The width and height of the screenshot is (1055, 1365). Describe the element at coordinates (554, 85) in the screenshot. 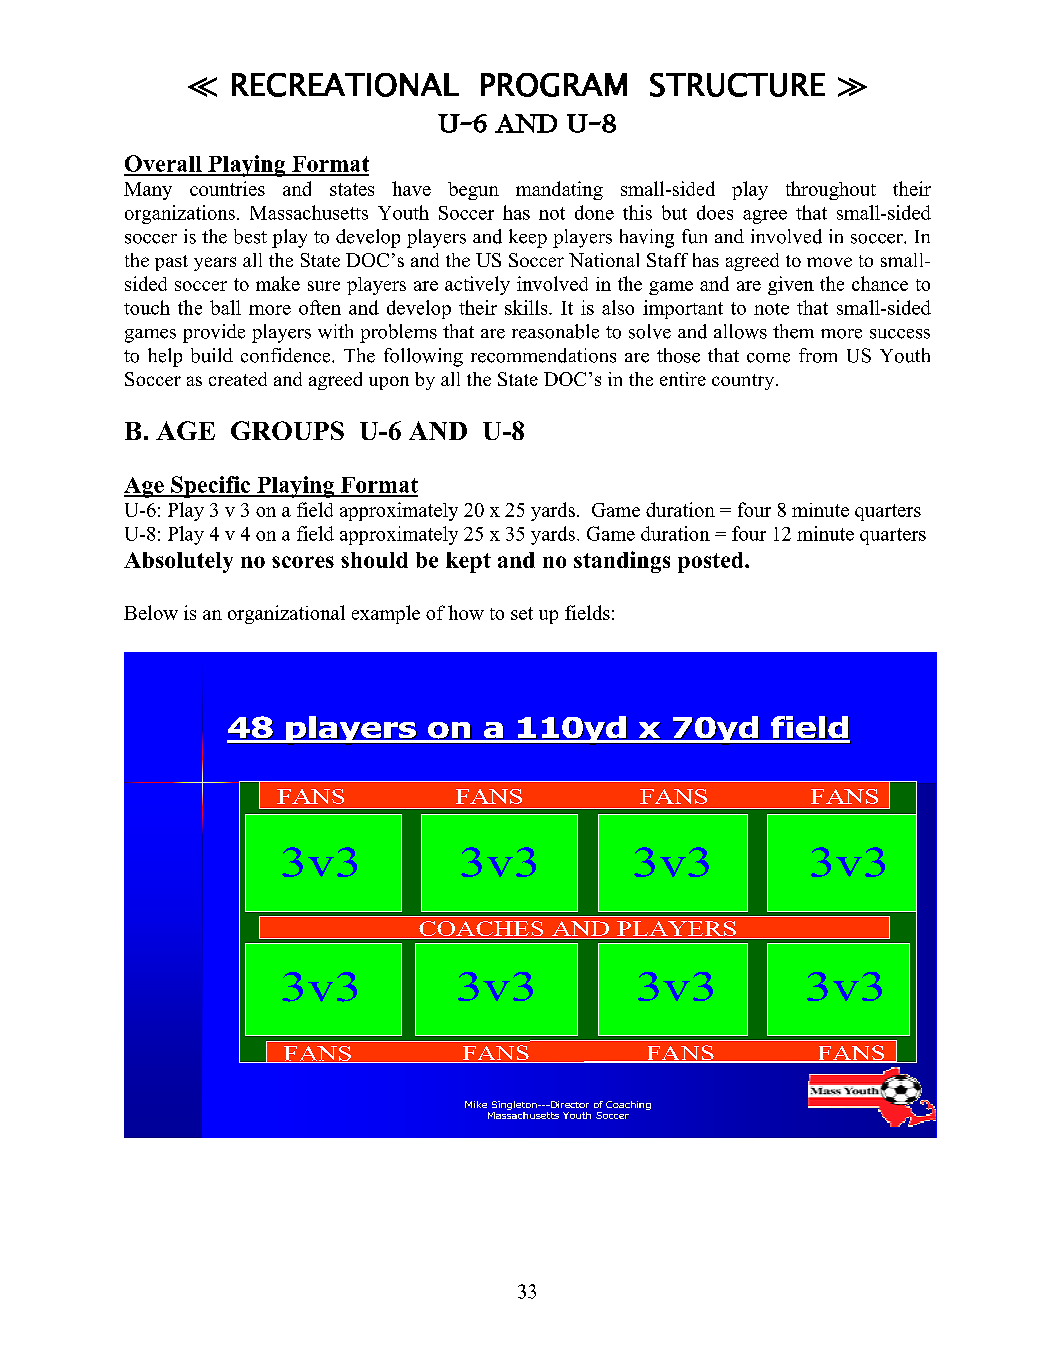

I see `PROGRAM` at that location.
